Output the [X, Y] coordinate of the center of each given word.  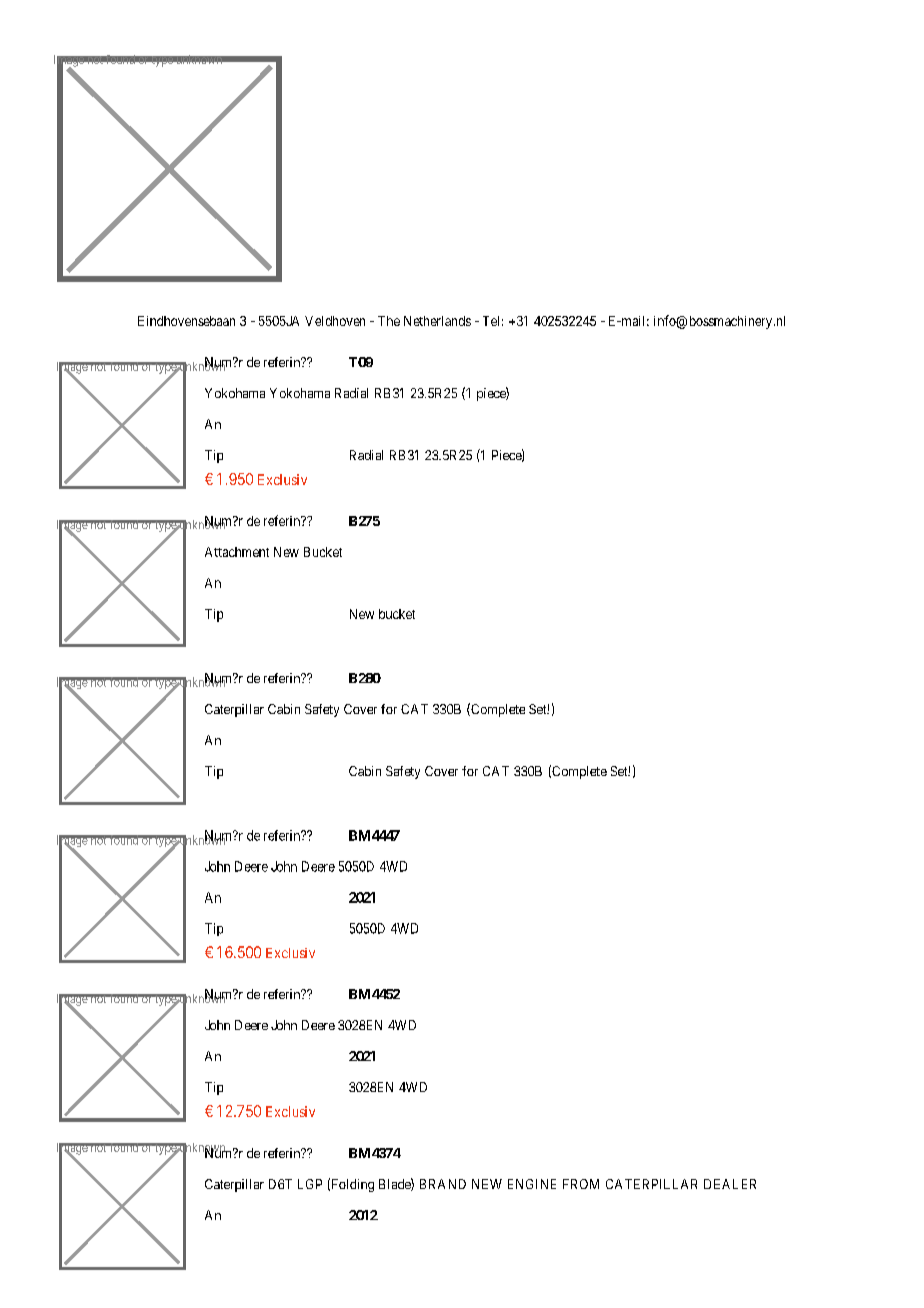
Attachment [237, 552]
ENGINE [532, 1184]
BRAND [443, 1184]
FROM [581, 1184]
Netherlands [437, 321]
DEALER [730, 1184]
